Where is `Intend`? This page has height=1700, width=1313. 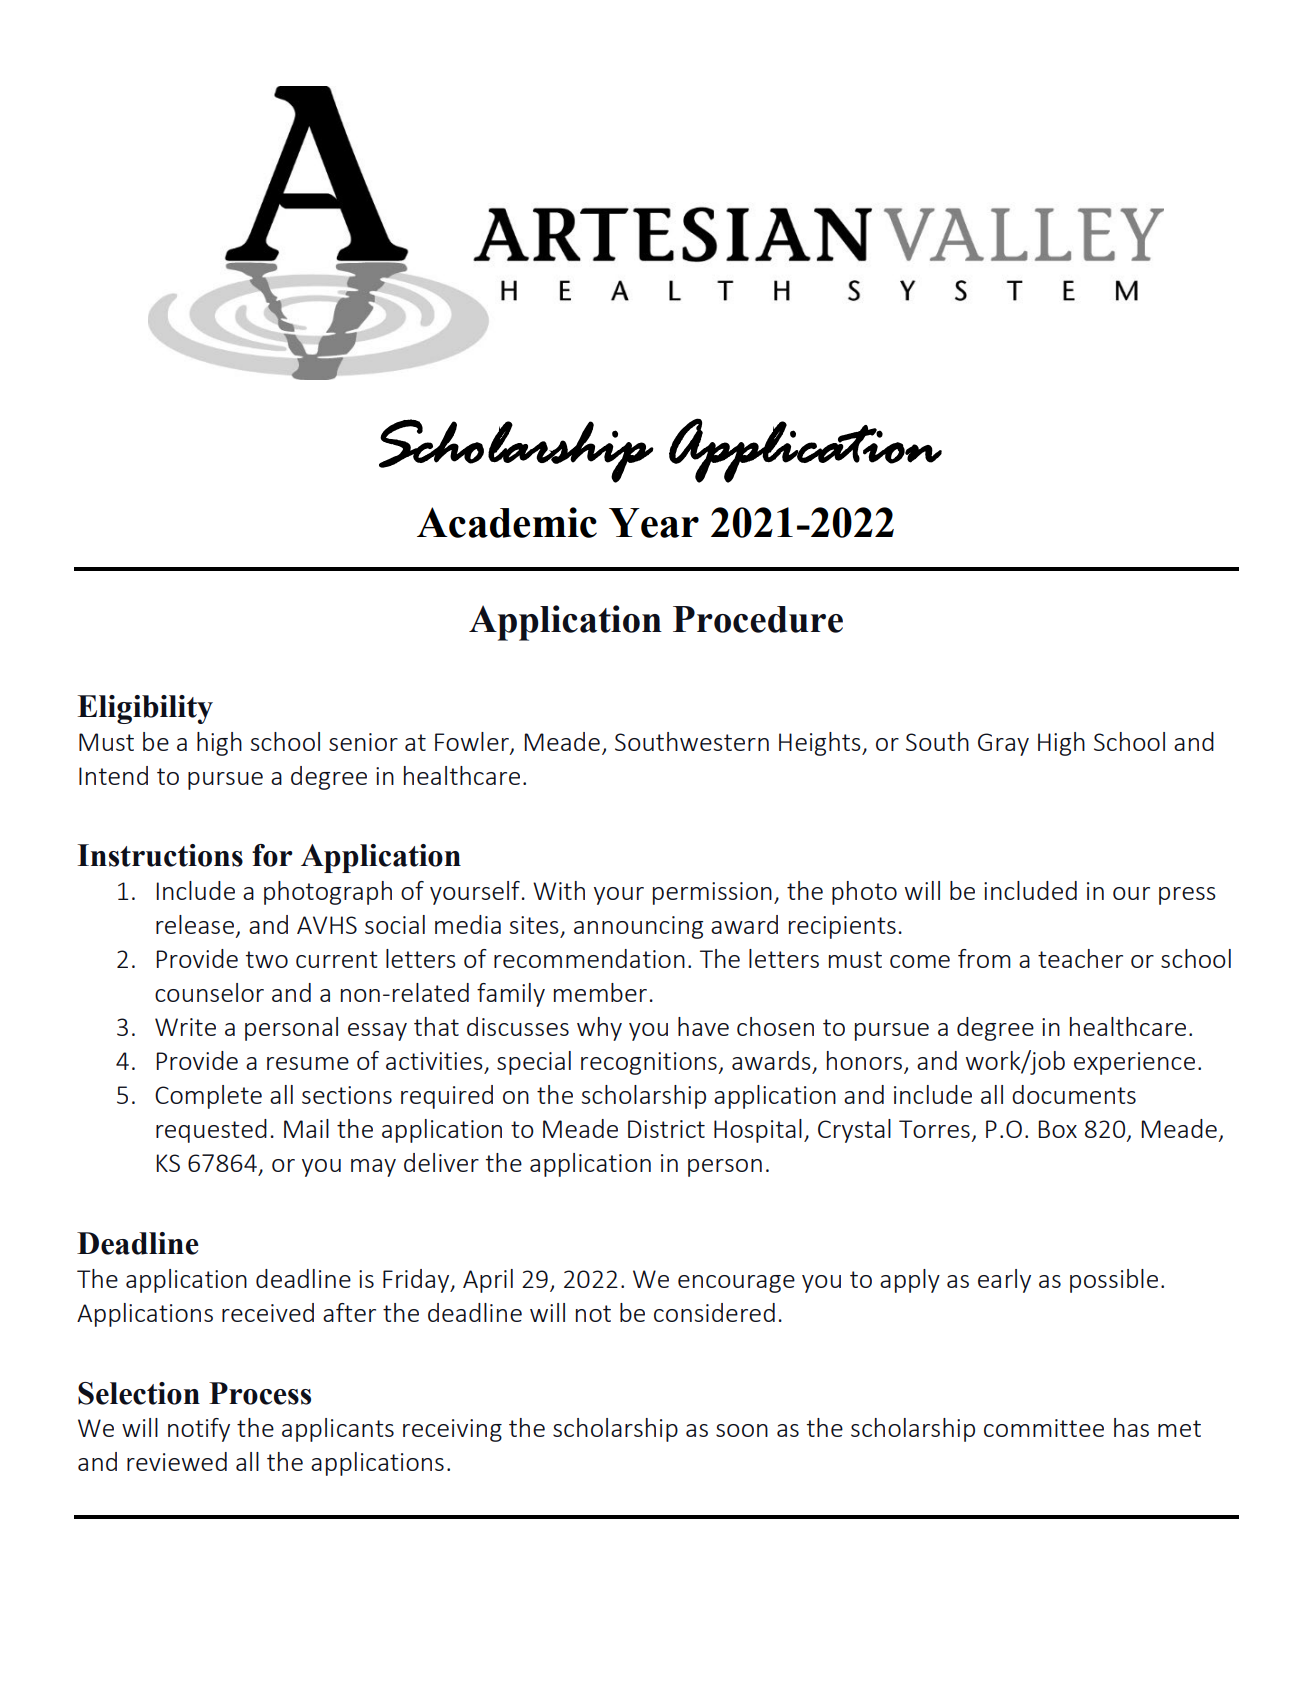 Intend is located at coordinates (113, 775).
